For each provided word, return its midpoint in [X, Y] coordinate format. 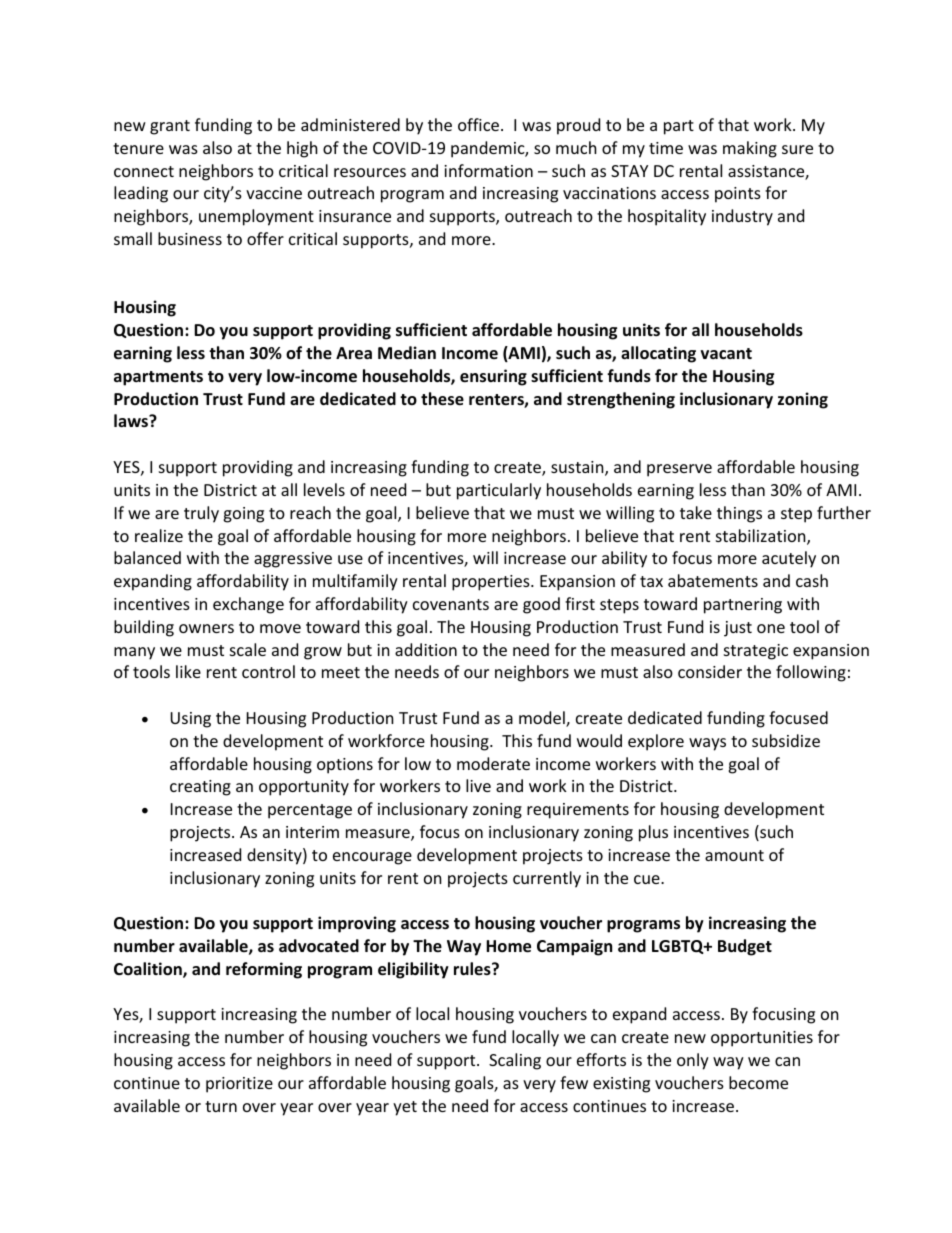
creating [200, 788]
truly [201, 514]
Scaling [515, 1061]
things [739, 514]
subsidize [786, 740]
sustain [578, 468]
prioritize [239, 1085]
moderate [493, 763]
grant [170, 127]
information [488, 170]
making [750, 149]
